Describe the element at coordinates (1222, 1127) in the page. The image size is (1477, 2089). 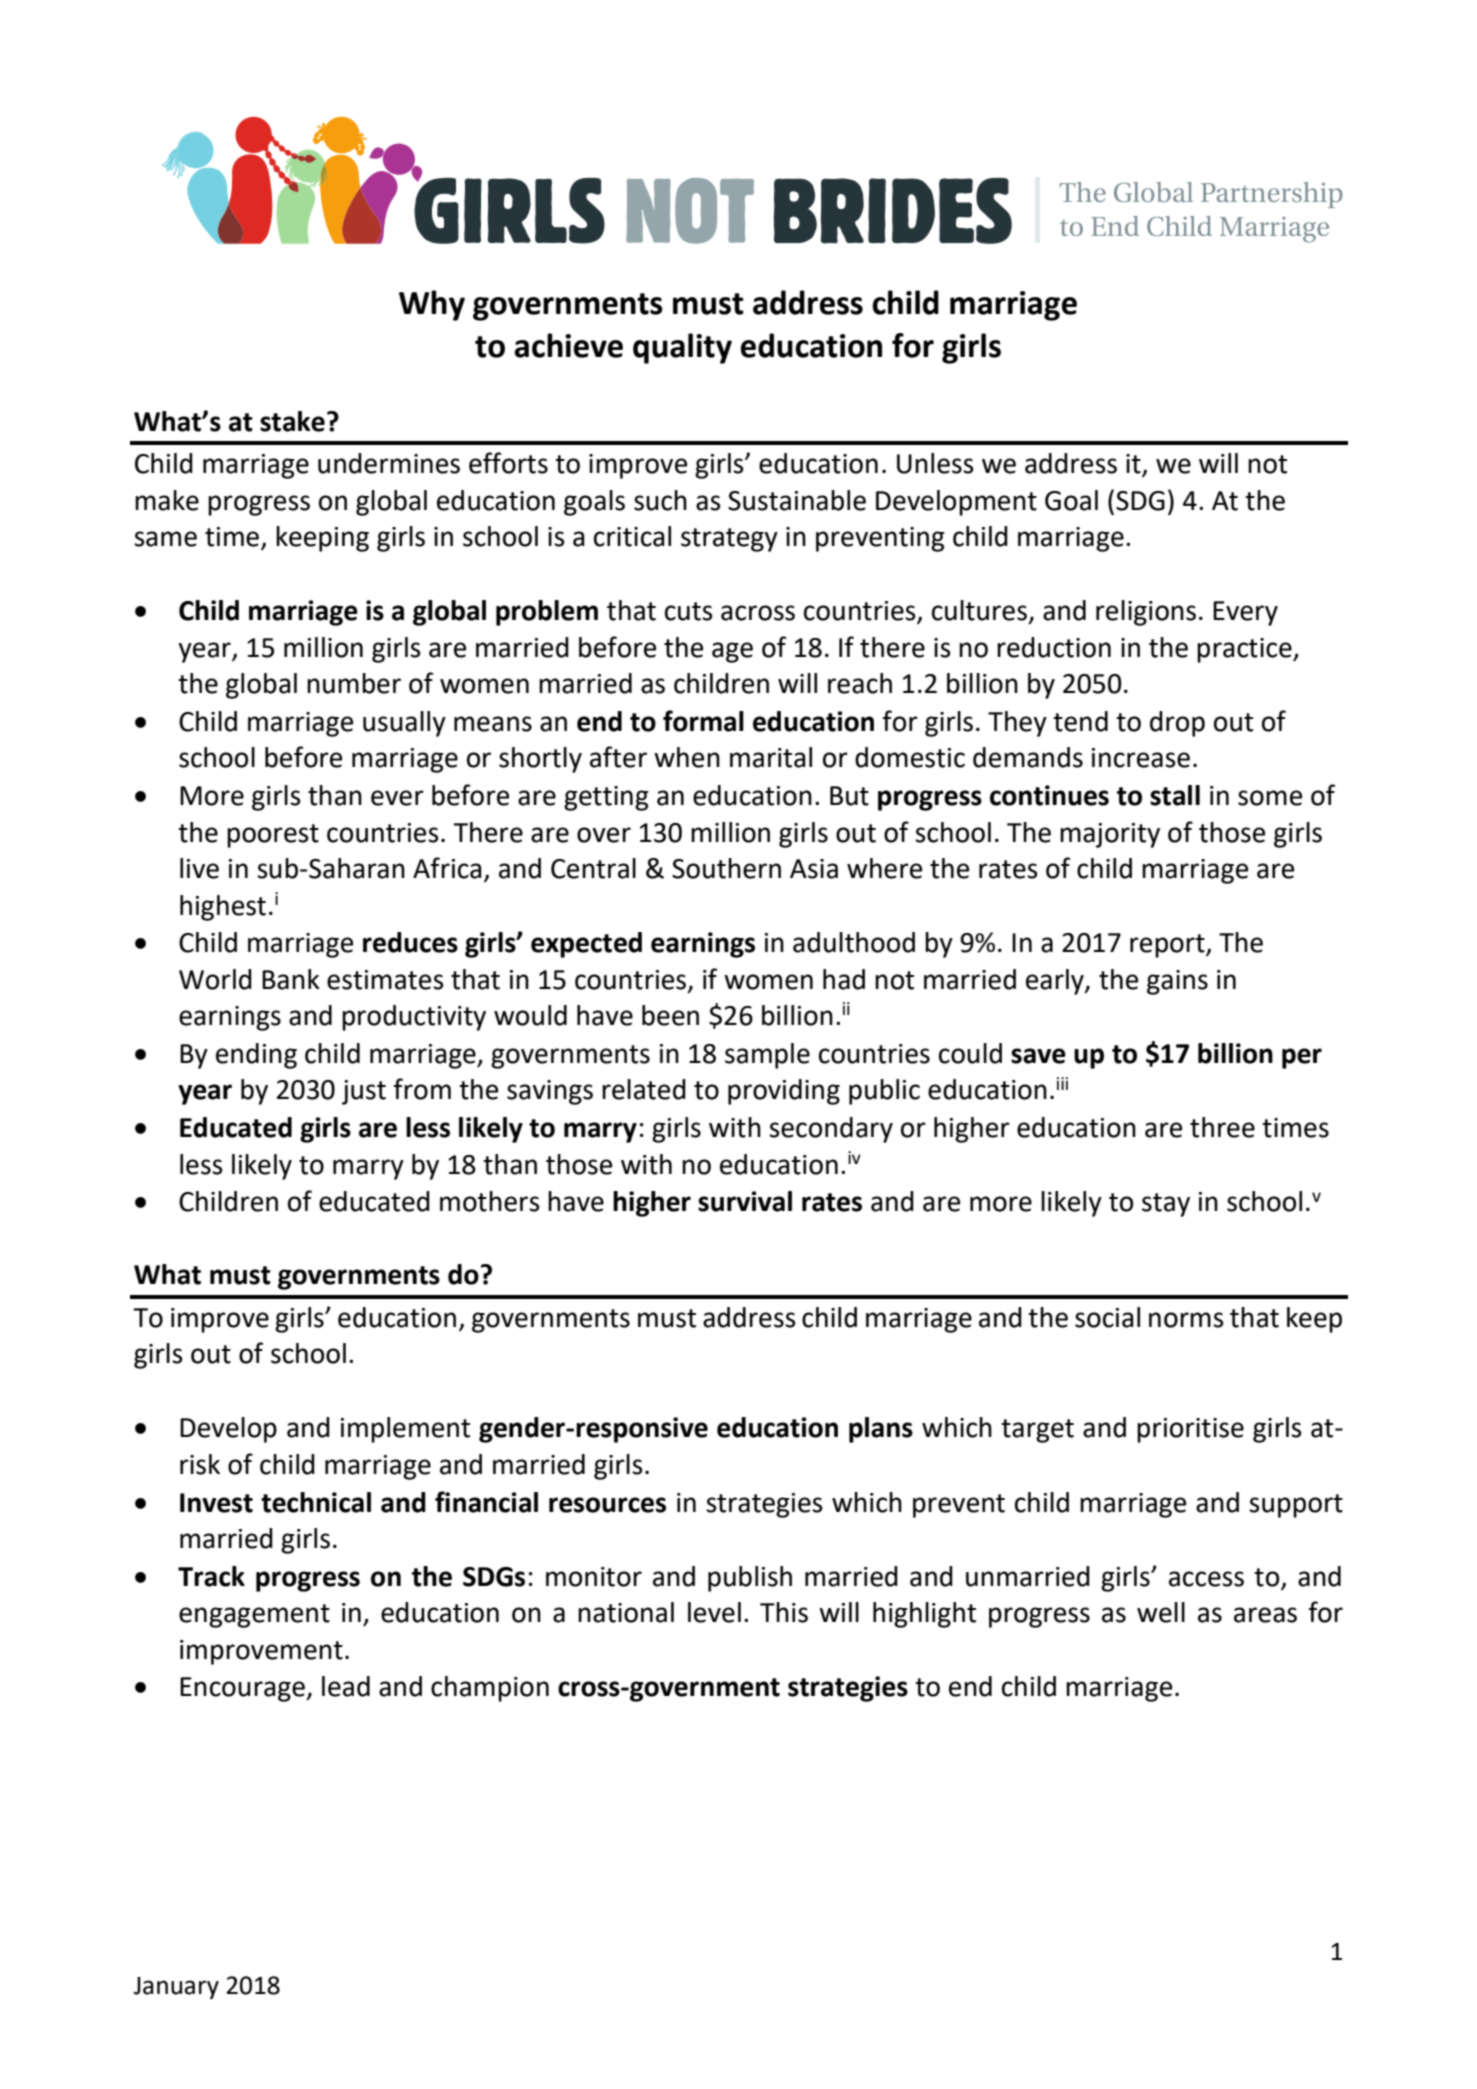
I see `three` at that location.
